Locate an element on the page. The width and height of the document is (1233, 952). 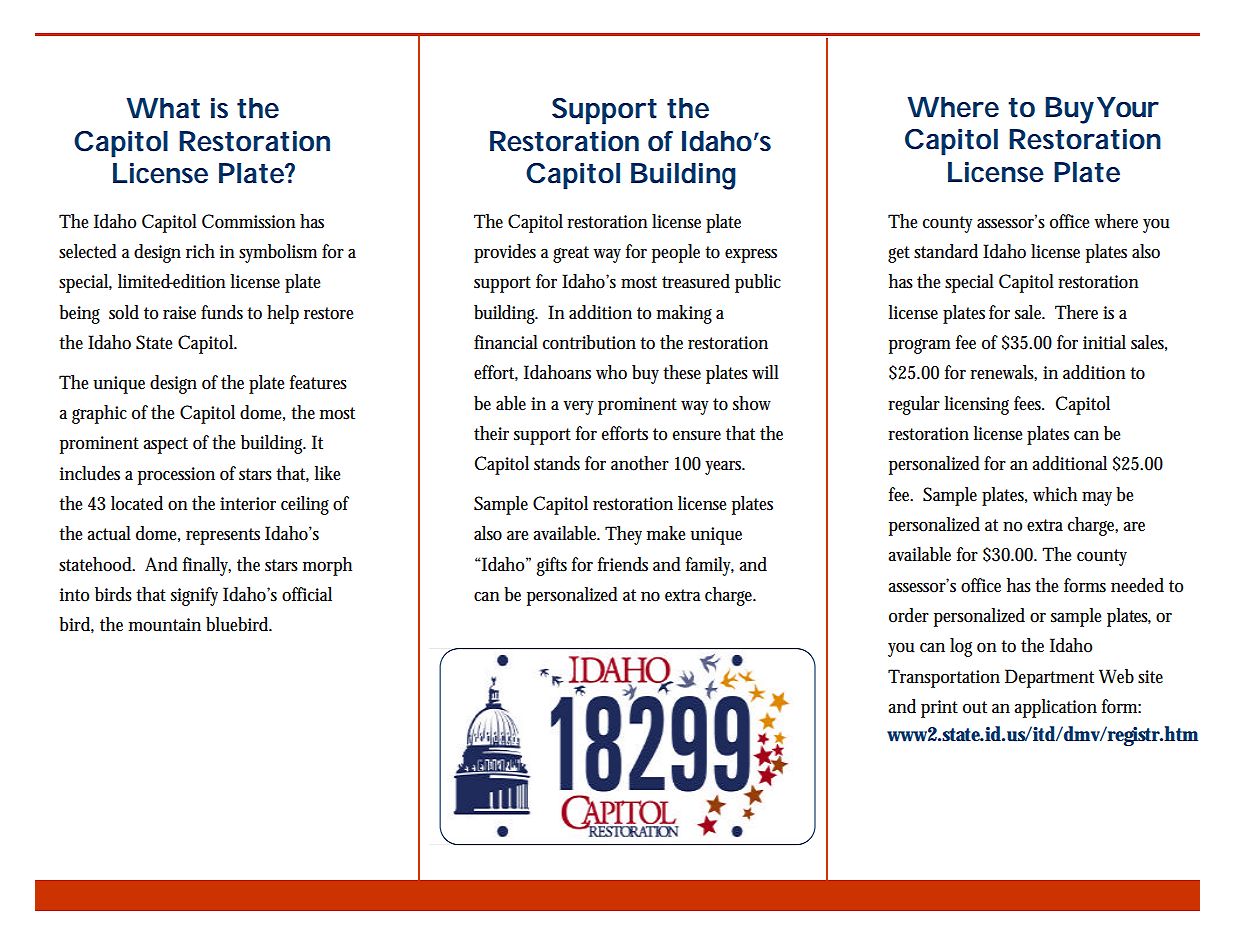
contribution is located at coordinates (589, 342).
